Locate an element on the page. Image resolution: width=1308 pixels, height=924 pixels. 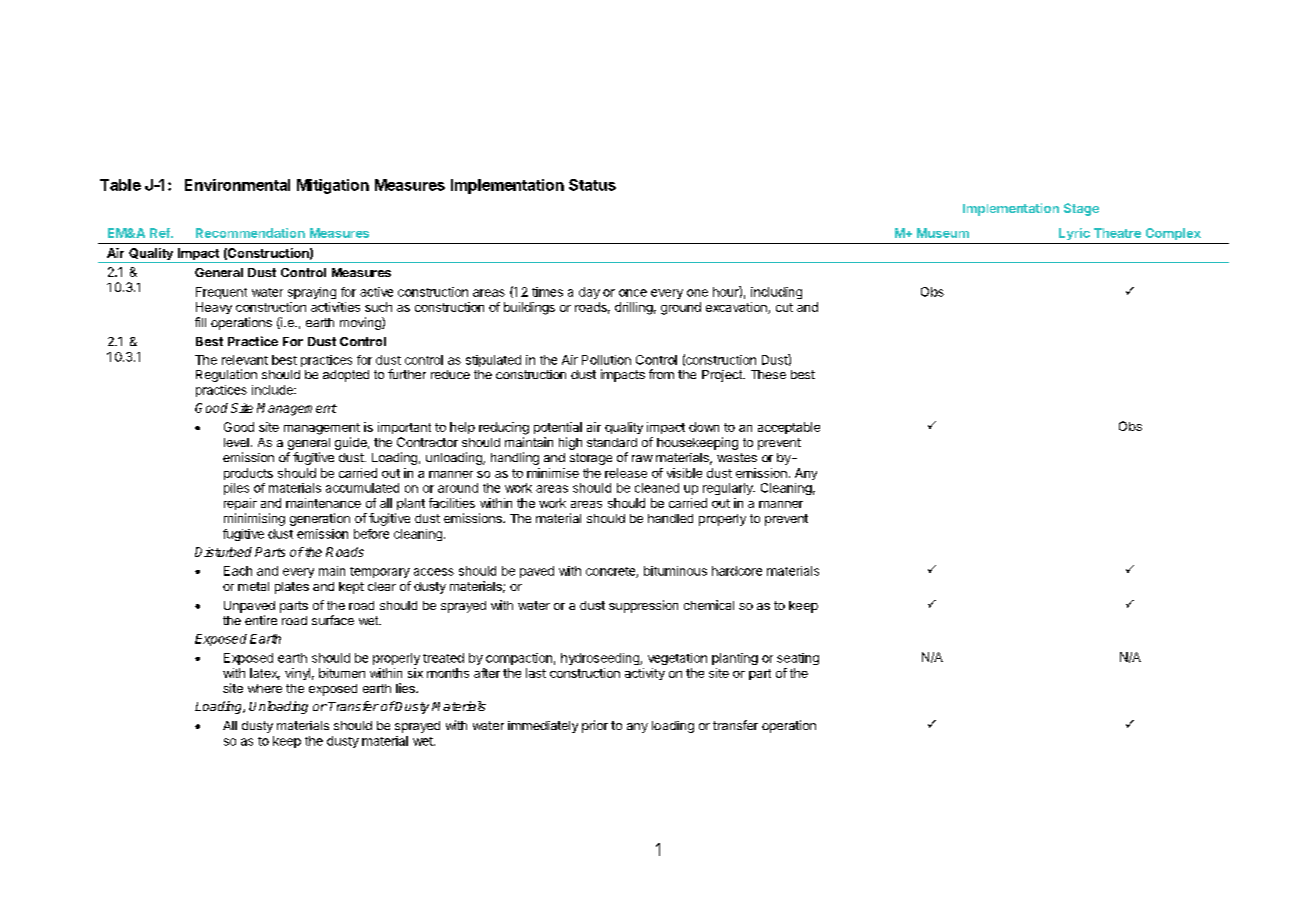
Stage is located at coordinates (1081, 209).
